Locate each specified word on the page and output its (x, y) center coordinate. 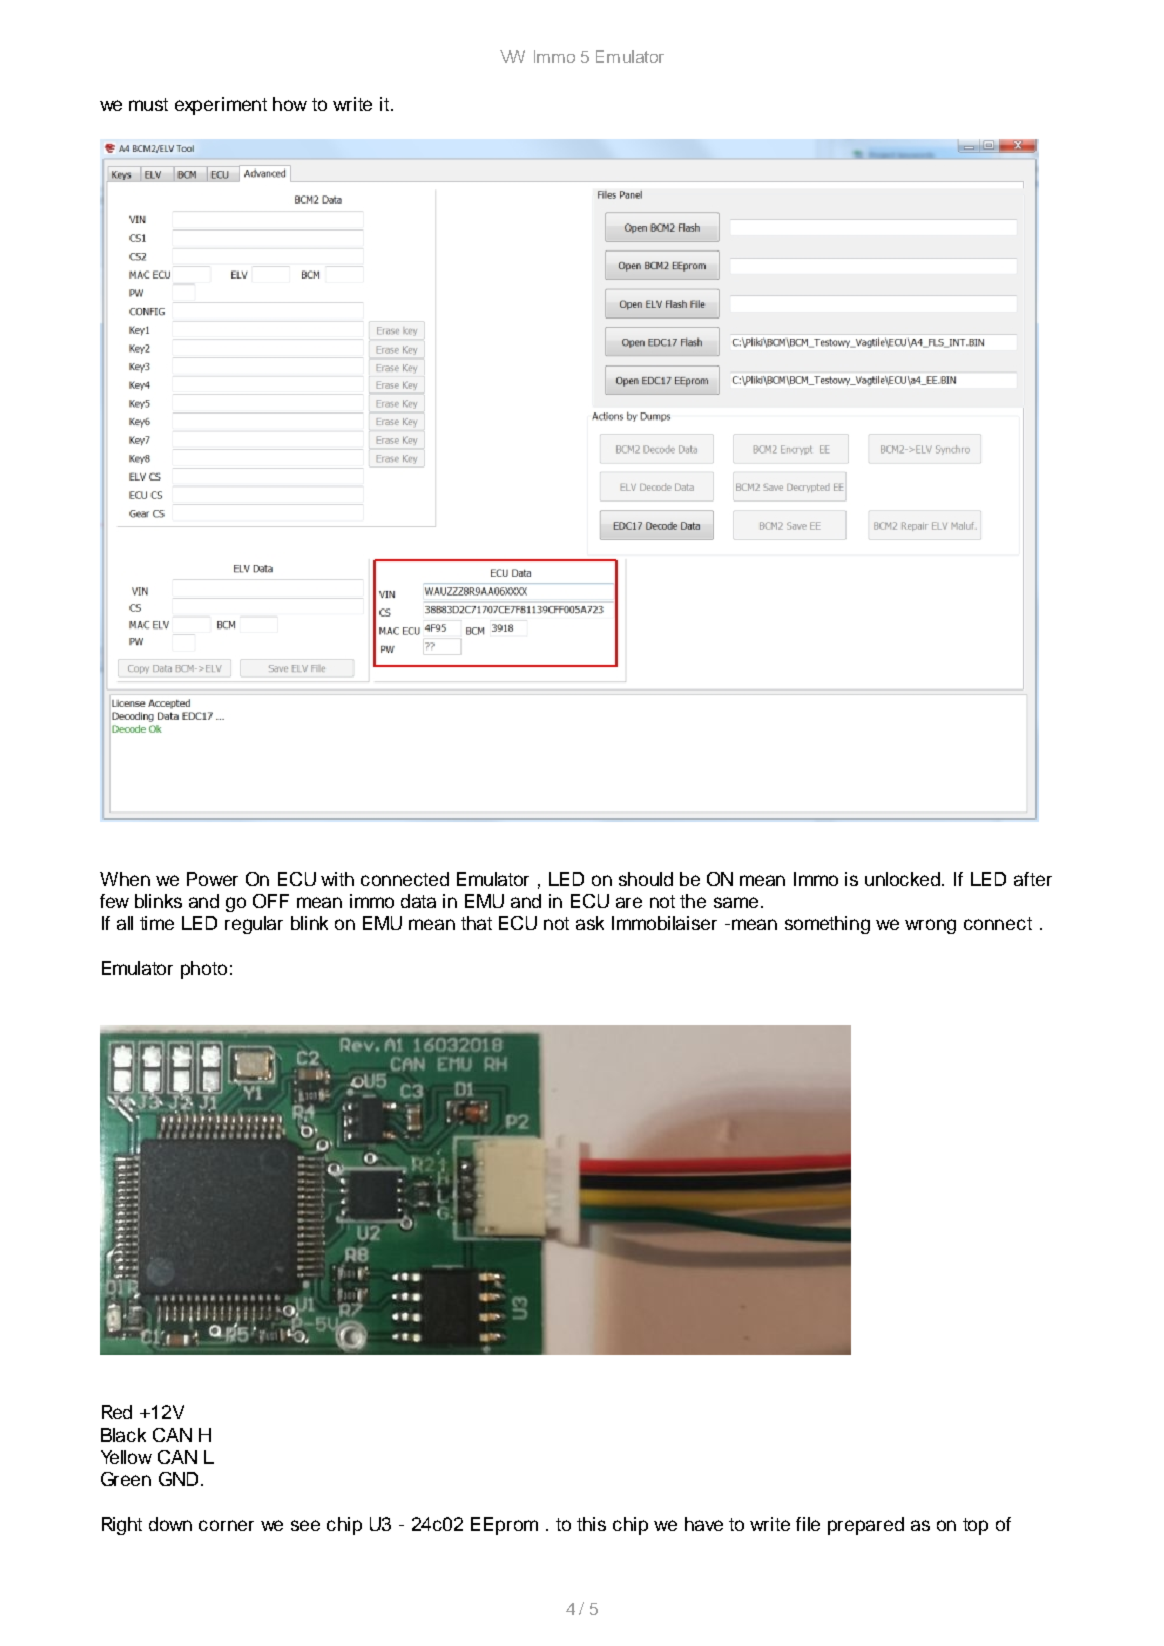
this (591, 1524)
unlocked (904, 879)
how (290, 104)
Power (212, 879)
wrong (930, 926)
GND (178, 1479)
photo (204, 970)
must (148, 104)
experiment (221, 106)
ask (590, 923)
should (646, 879)
